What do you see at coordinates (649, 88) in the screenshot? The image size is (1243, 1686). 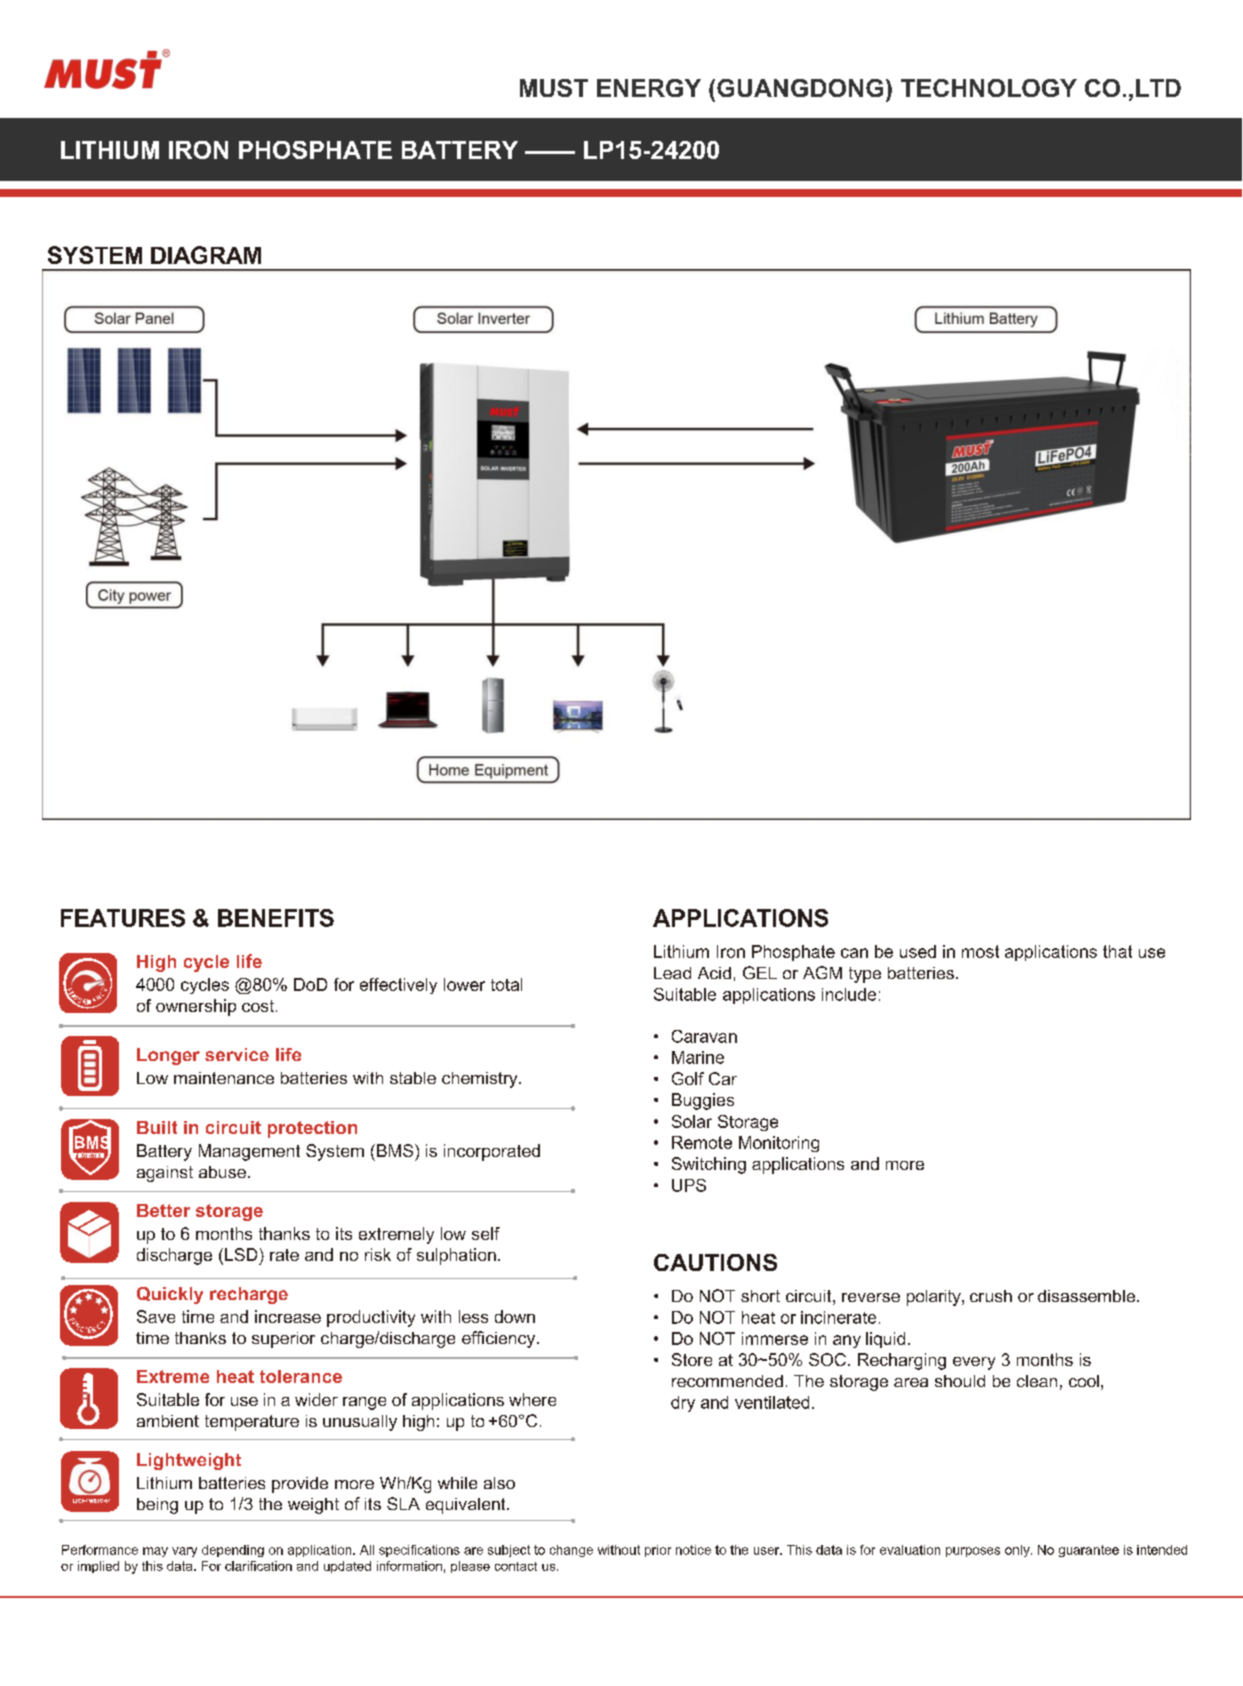 I see `ENERGY` at bounding box center [649, 88].
